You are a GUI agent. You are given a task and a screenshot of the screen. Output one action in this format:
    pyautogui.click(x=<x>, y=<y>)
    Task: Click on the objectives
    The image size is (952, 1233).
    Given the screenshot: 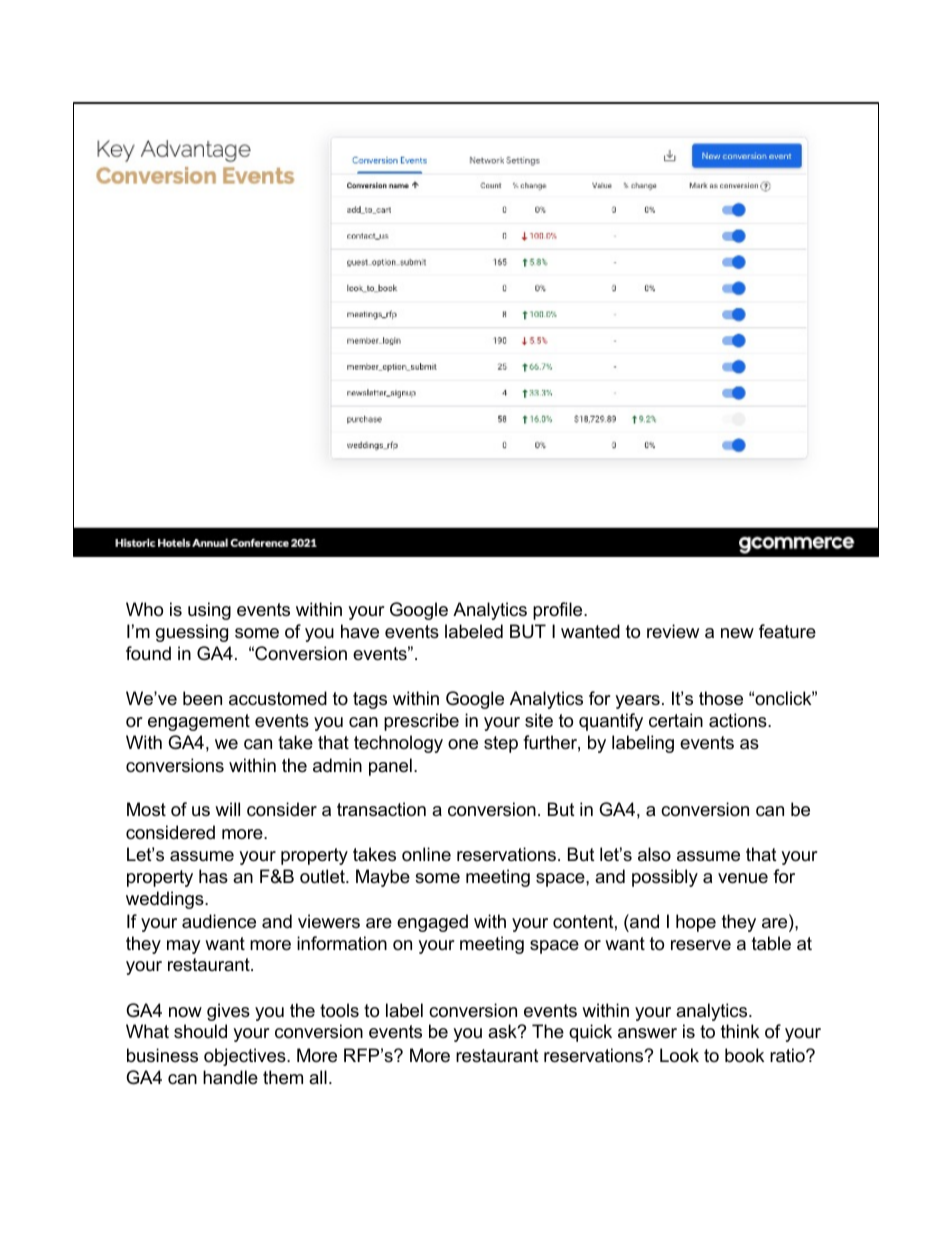 What is the action you would take?
    pyautogui.click(x=246, y=1057)
